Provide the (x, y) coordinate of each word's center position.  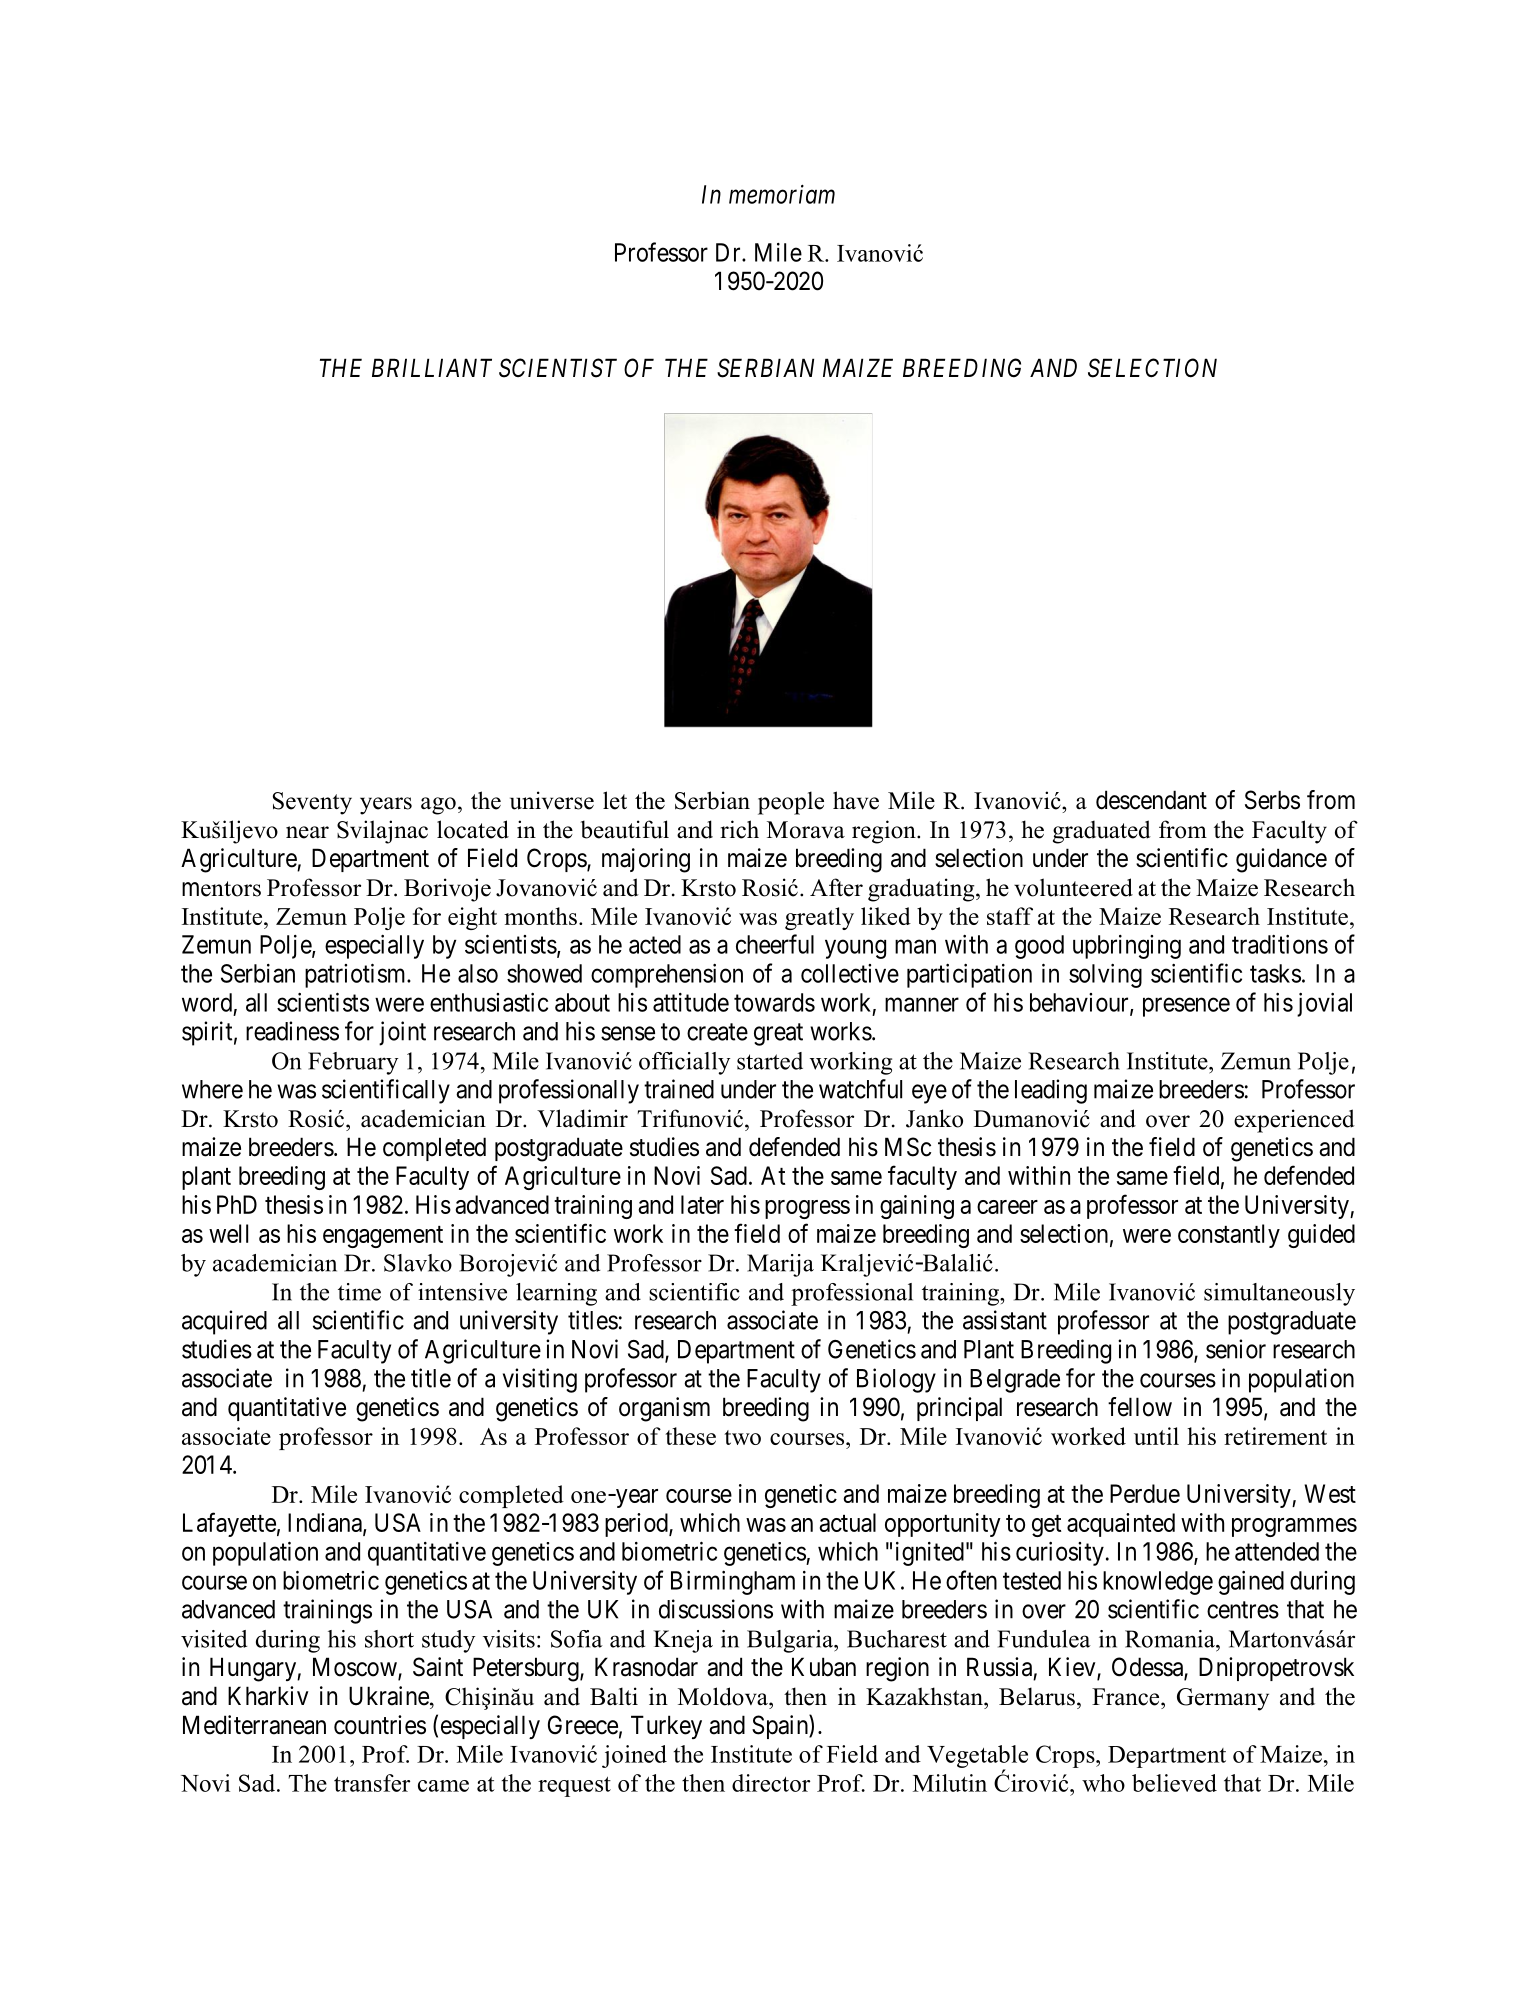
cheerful (775, 944)
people (791, 803)
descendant (1151, 800)
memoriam (782, 194)
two (742, 1437)
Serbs (1272, 800)
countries (380, 1725)
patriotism (356, 975)
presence (1186, 1007)
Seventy (312, 803)
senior (1236, 1349)
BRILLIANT (432, 367)
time (359, 1292)
